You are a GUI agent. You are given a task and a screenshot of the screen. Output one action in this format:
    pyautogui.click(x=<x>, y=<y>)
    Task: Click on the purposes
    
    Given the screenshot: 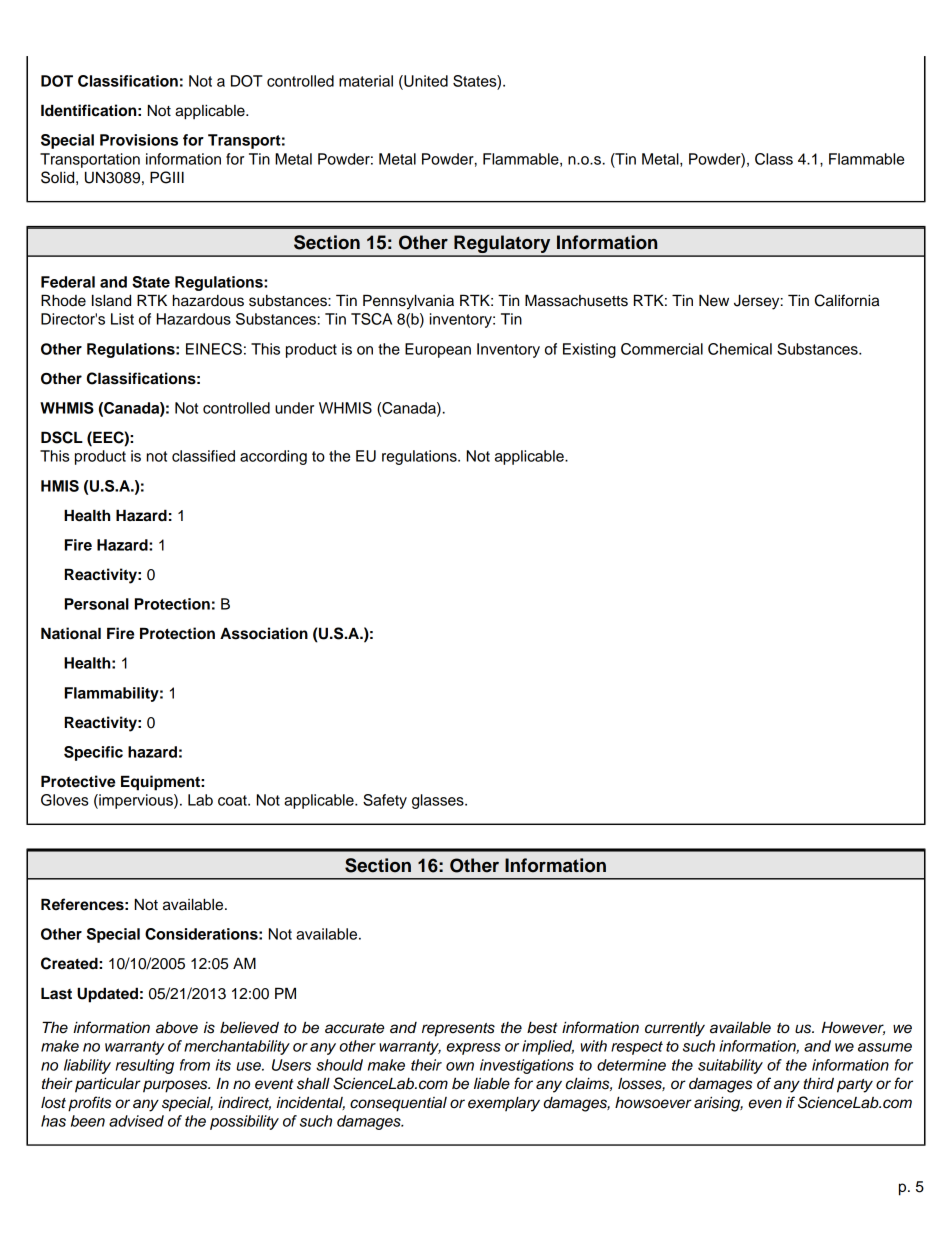 What is the action you would take?
    pyautogui.click(x=176, y=1086)
